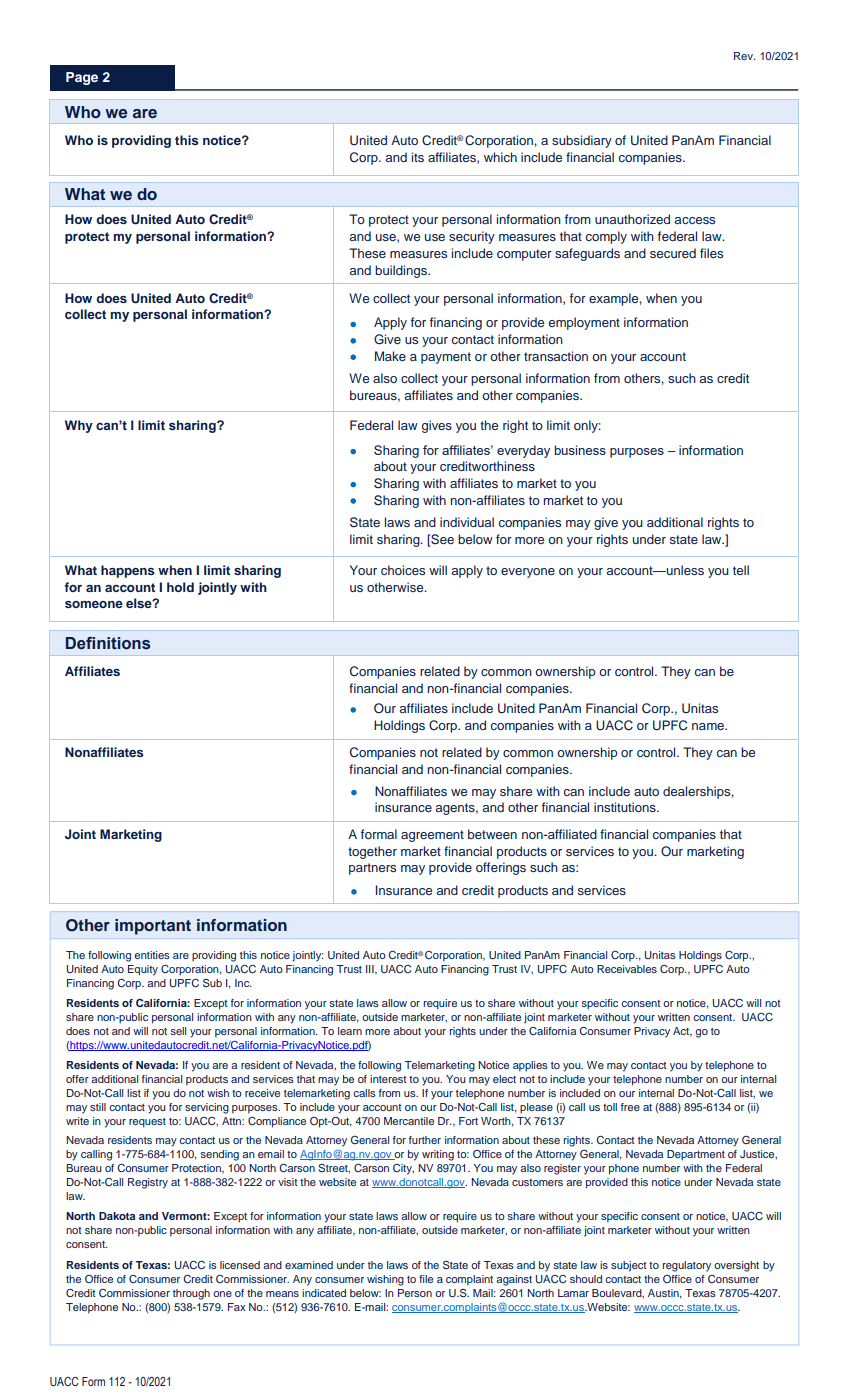  What do you see at coordinates (744, 56) in the image?
I see `Rev` at bounding box center [744, 56].
